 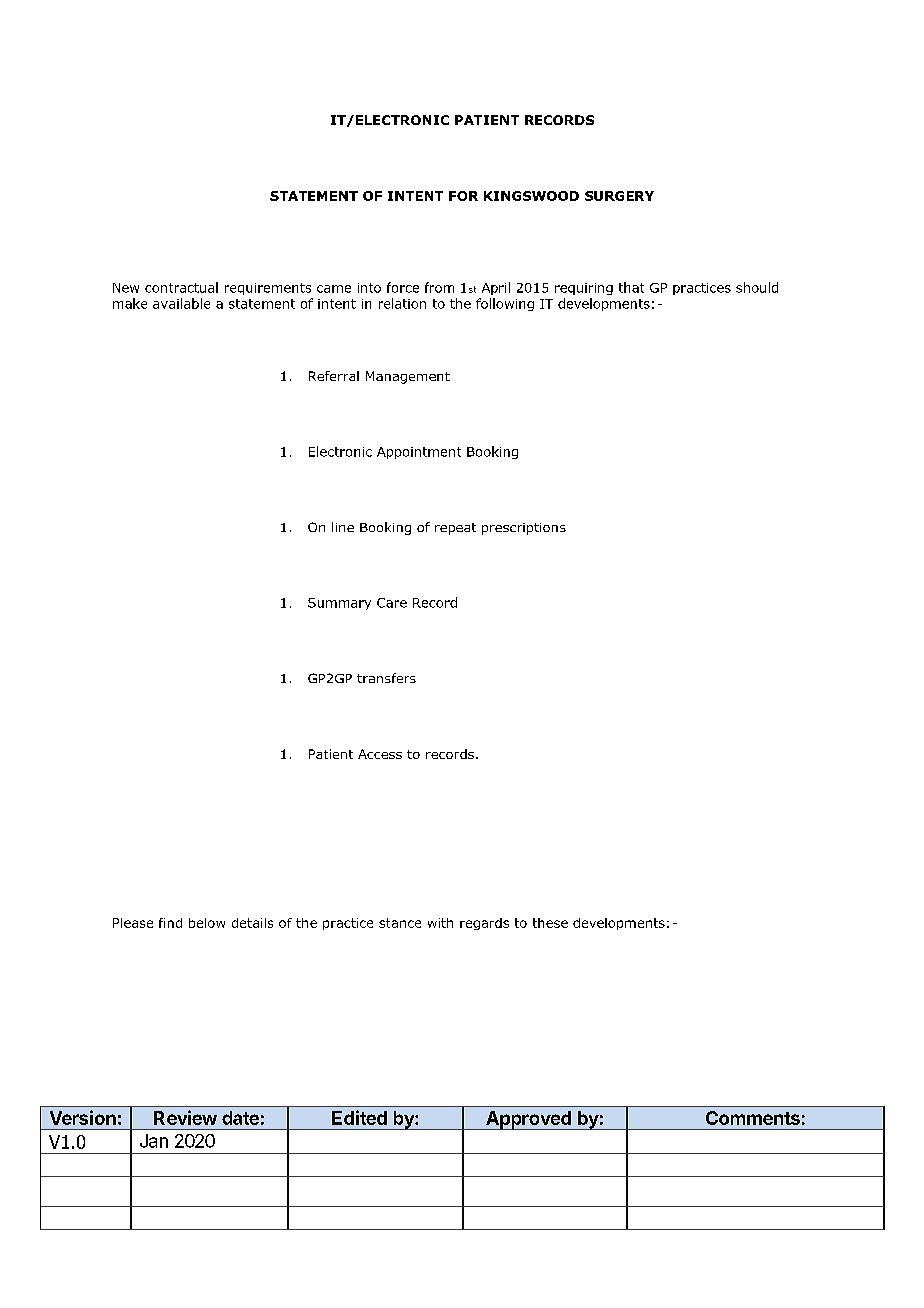 I want to click on repeat, so click(x=455, y=529).
